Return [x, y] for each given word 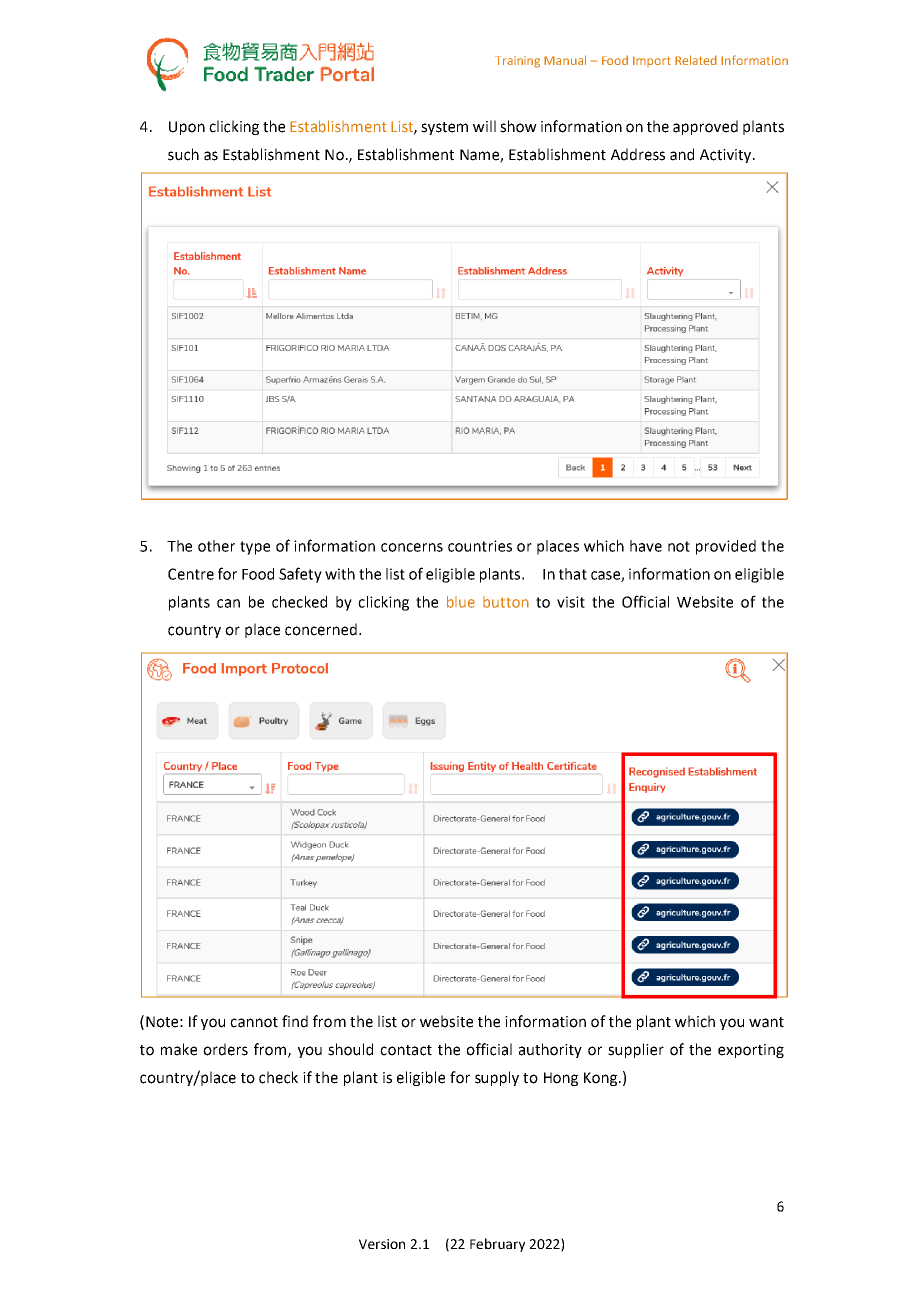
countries [480, 546]
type [255, 548]
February [497, 1245]
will [484, 126]
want [766, 1022]
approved [705, 127]
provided [726, 547]
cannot [254, 1022]
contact [406, 1050]
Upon [187, 128]
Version [382, 1244]
